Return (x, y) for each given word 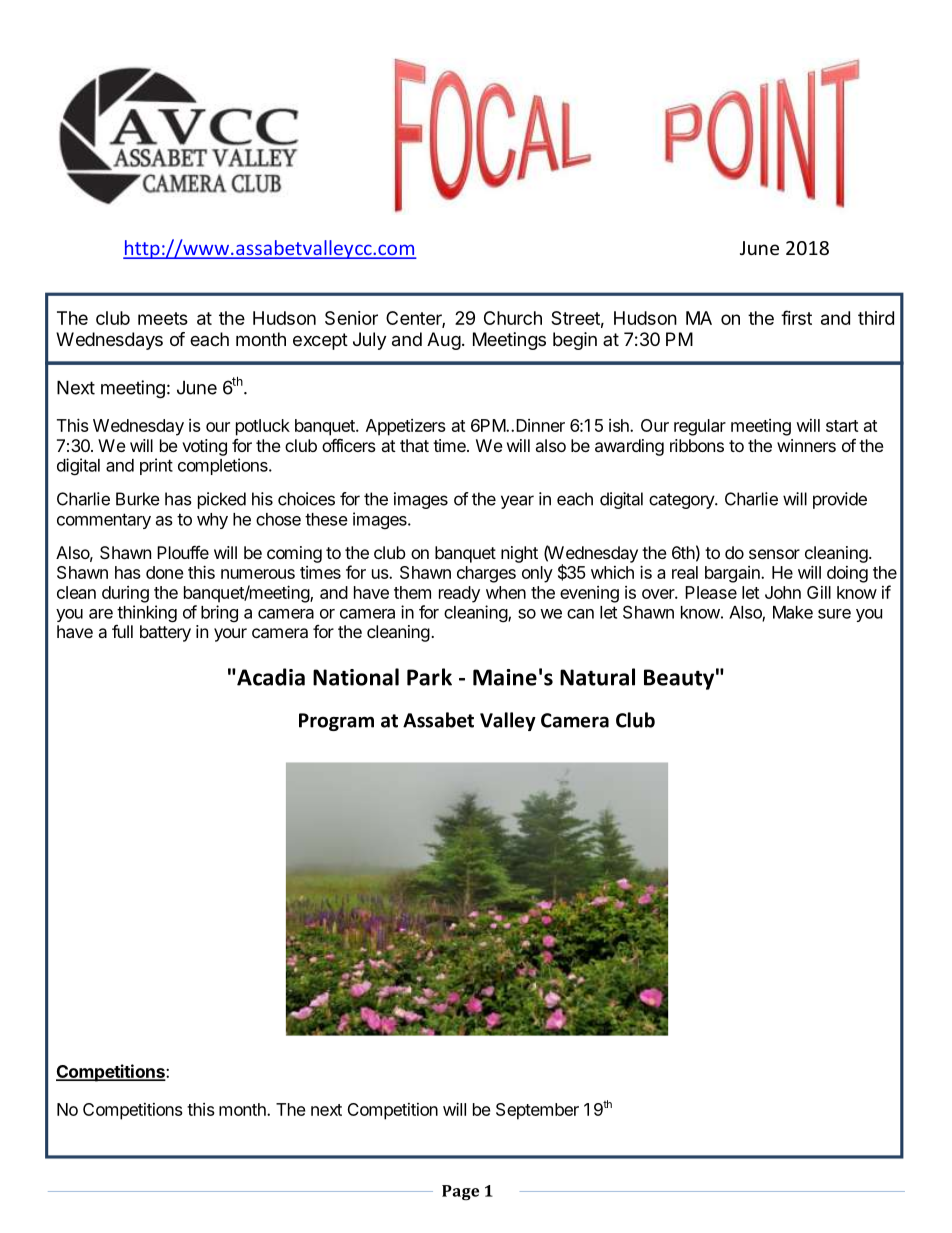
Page (460, 1193)
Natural (597, 677)
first (796, 317)
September (537, 1111)
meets (163, 318)
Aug (444, 341)
